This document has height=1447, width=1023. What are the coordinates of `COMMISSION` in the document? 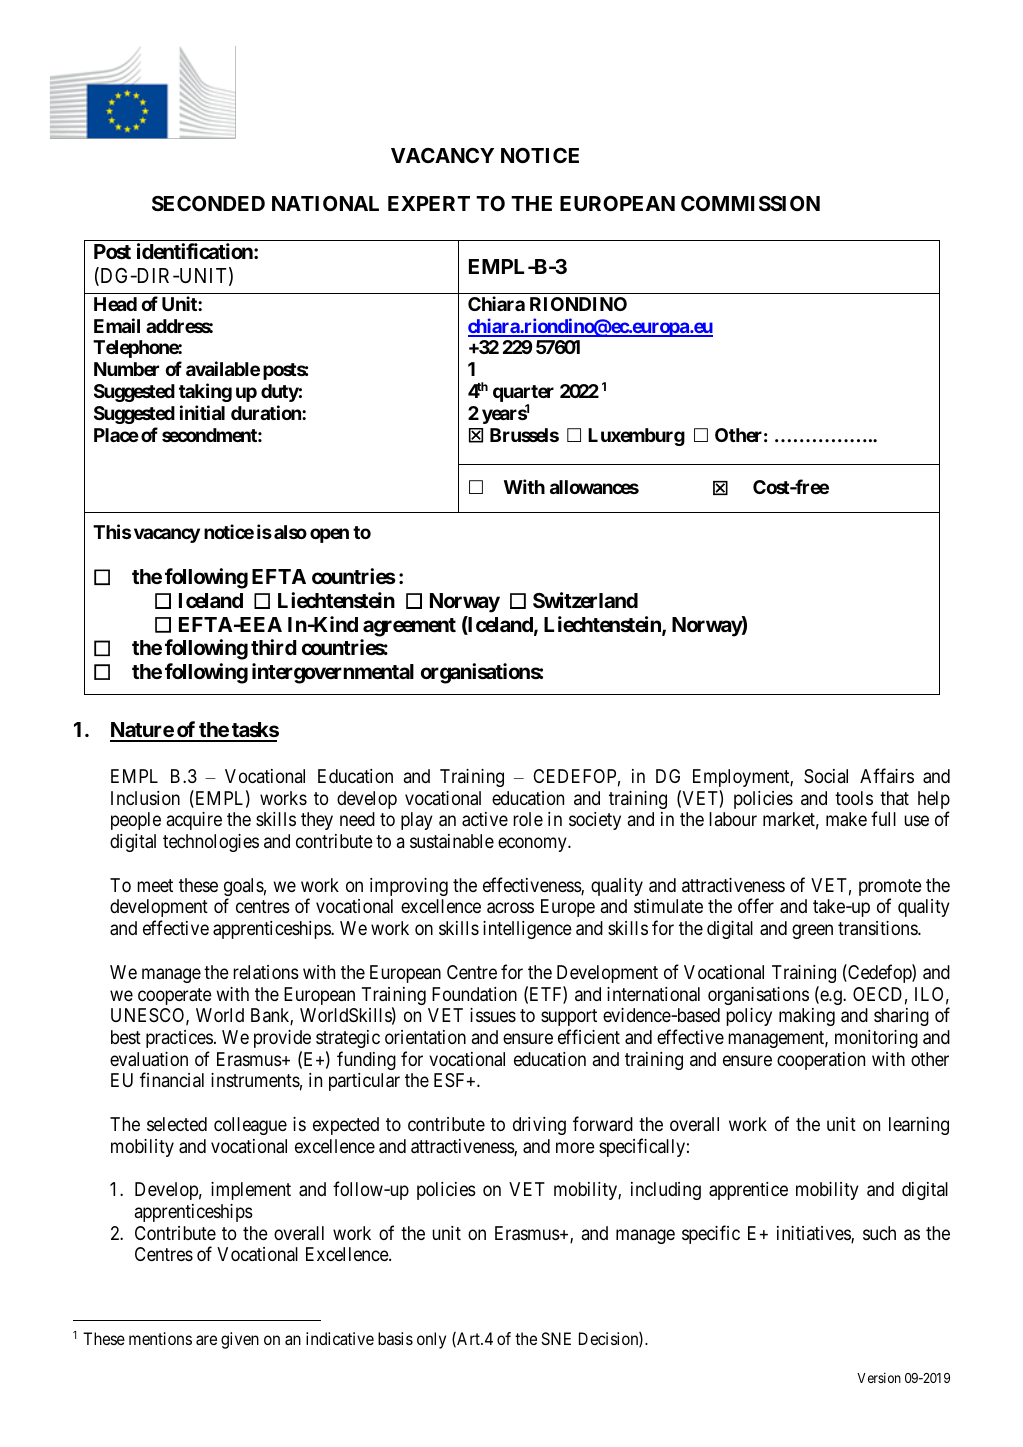 It's located at (750, 203).
